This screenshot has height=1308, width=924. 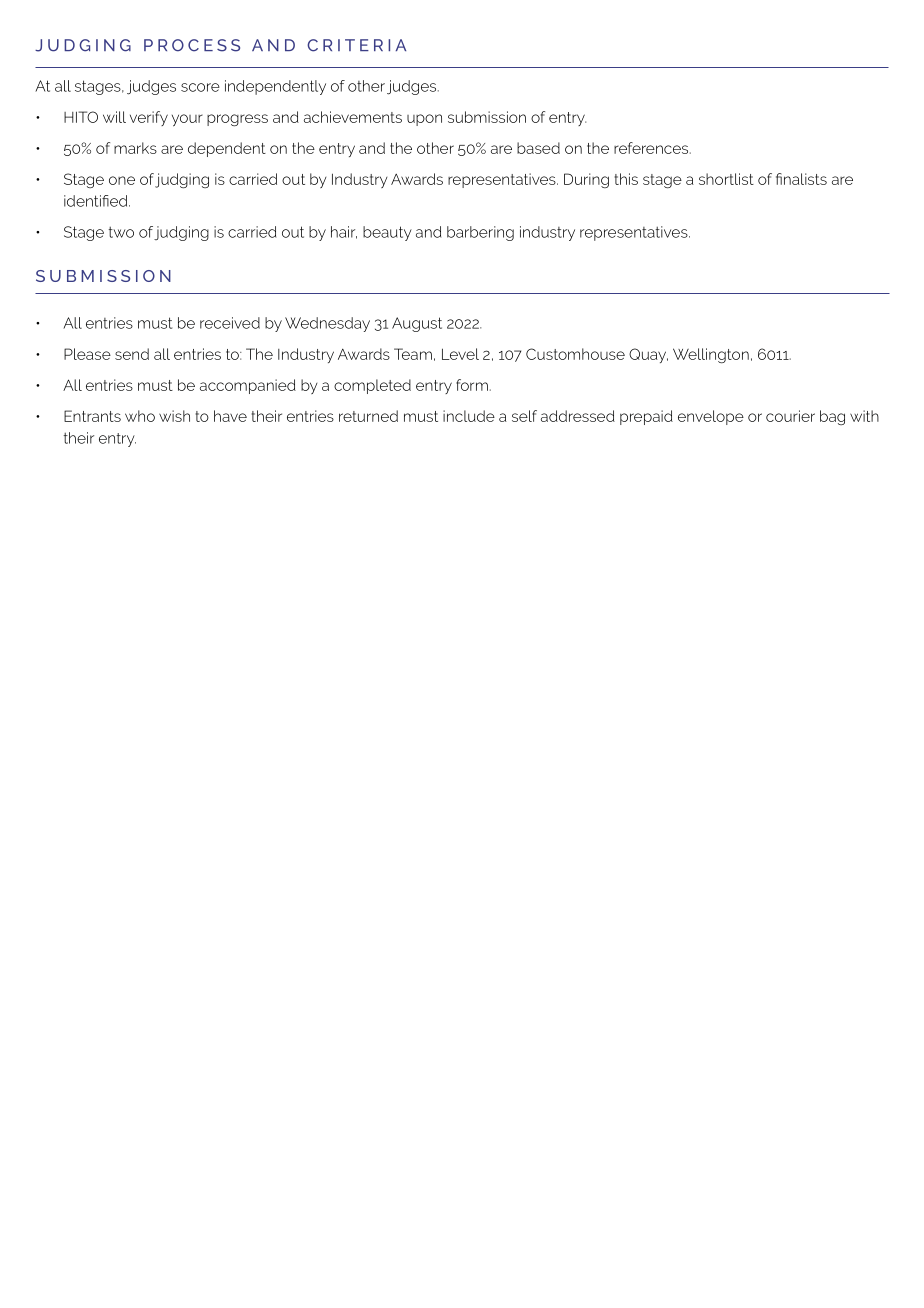 What do you see at coordinates (469, 416) in the screenshot?
I see `include` at bounding box center [469, 416].
